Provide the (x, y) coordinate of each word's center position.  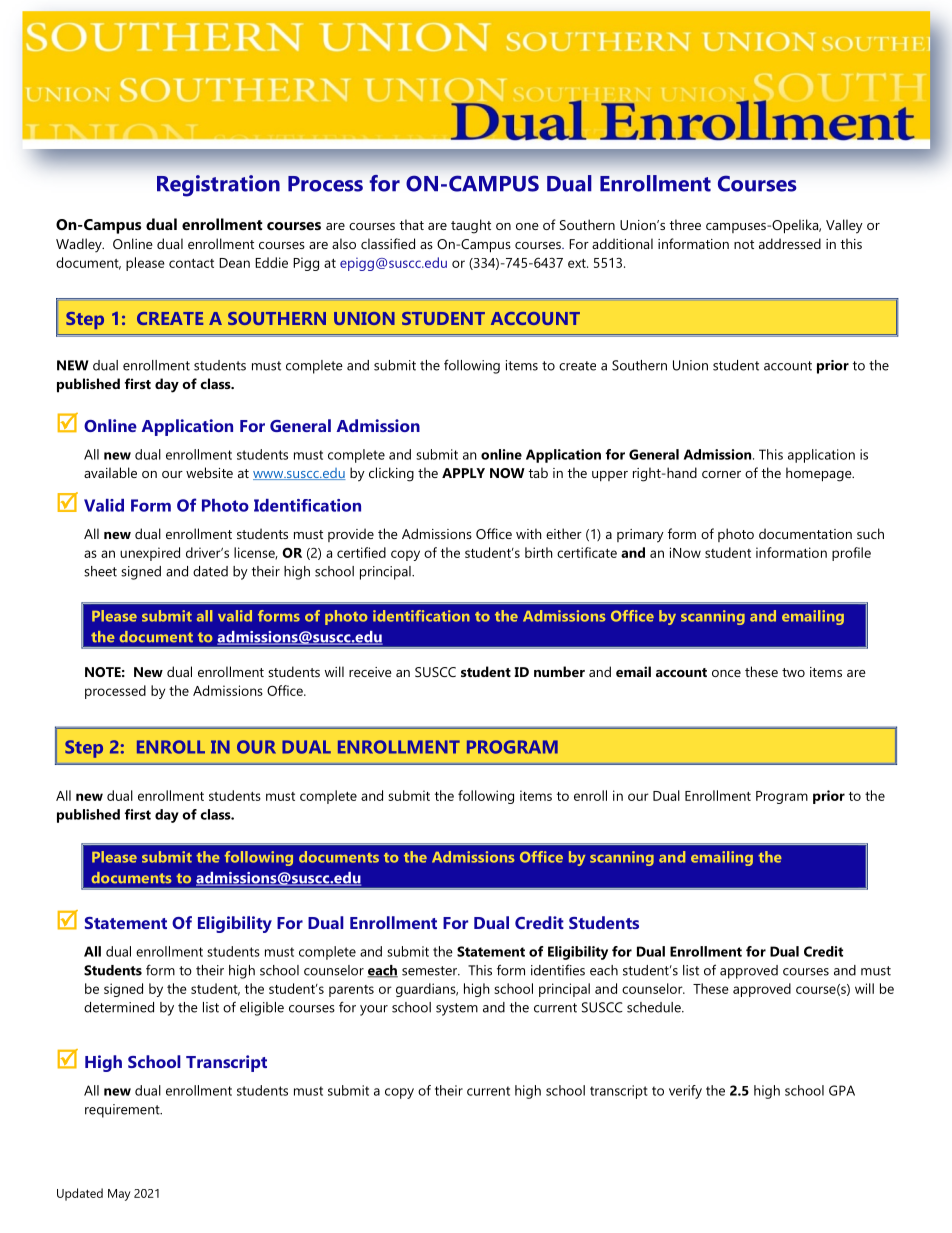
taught (471, 226)
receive (370, 672)
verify (685, 1092)
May (119, 1195)
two (793, 672)
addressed (790, 243)
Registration (218, 186)
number (559, 671)
